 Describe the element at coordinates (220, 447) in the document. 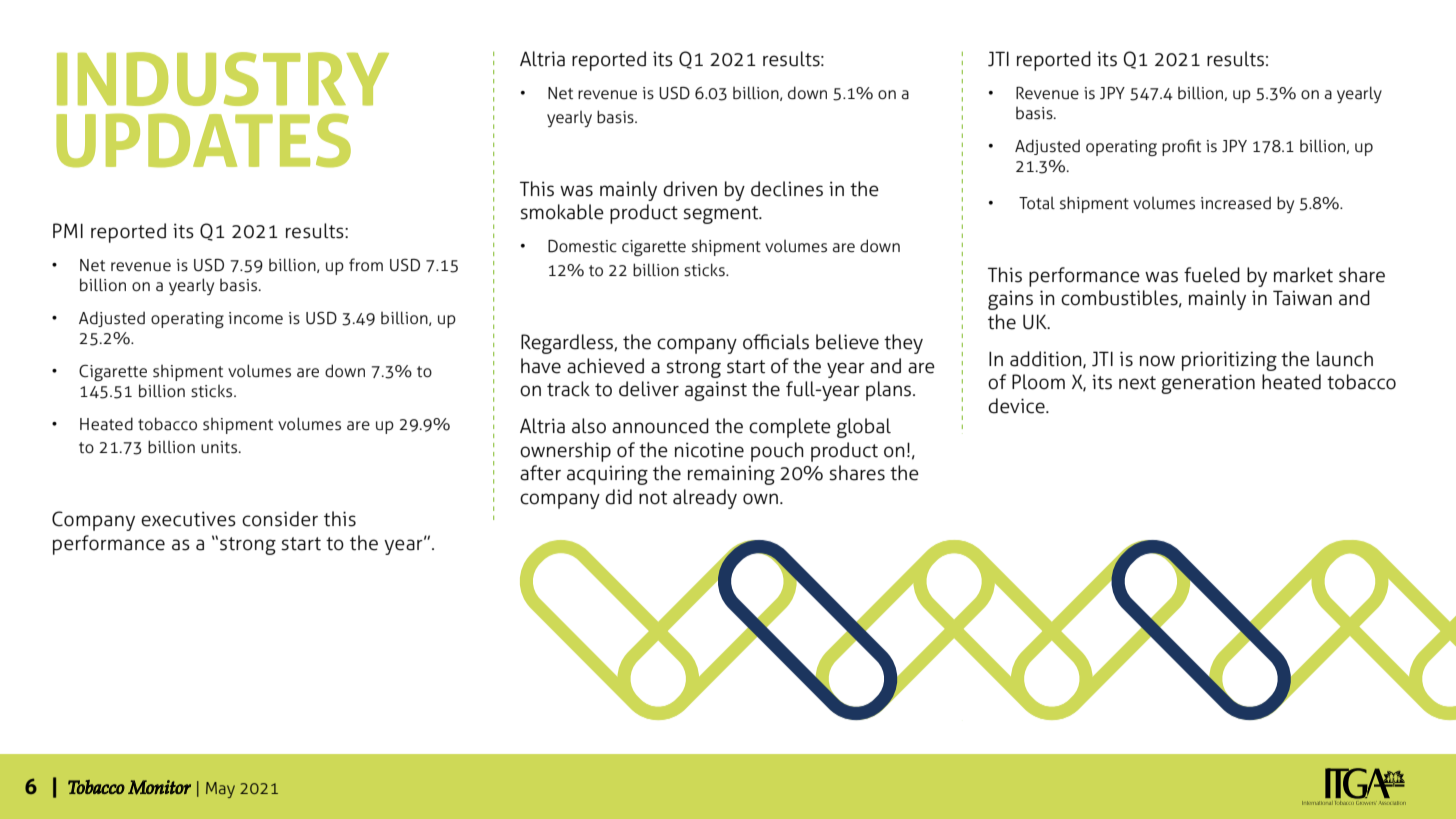

I see `units` at that location.
